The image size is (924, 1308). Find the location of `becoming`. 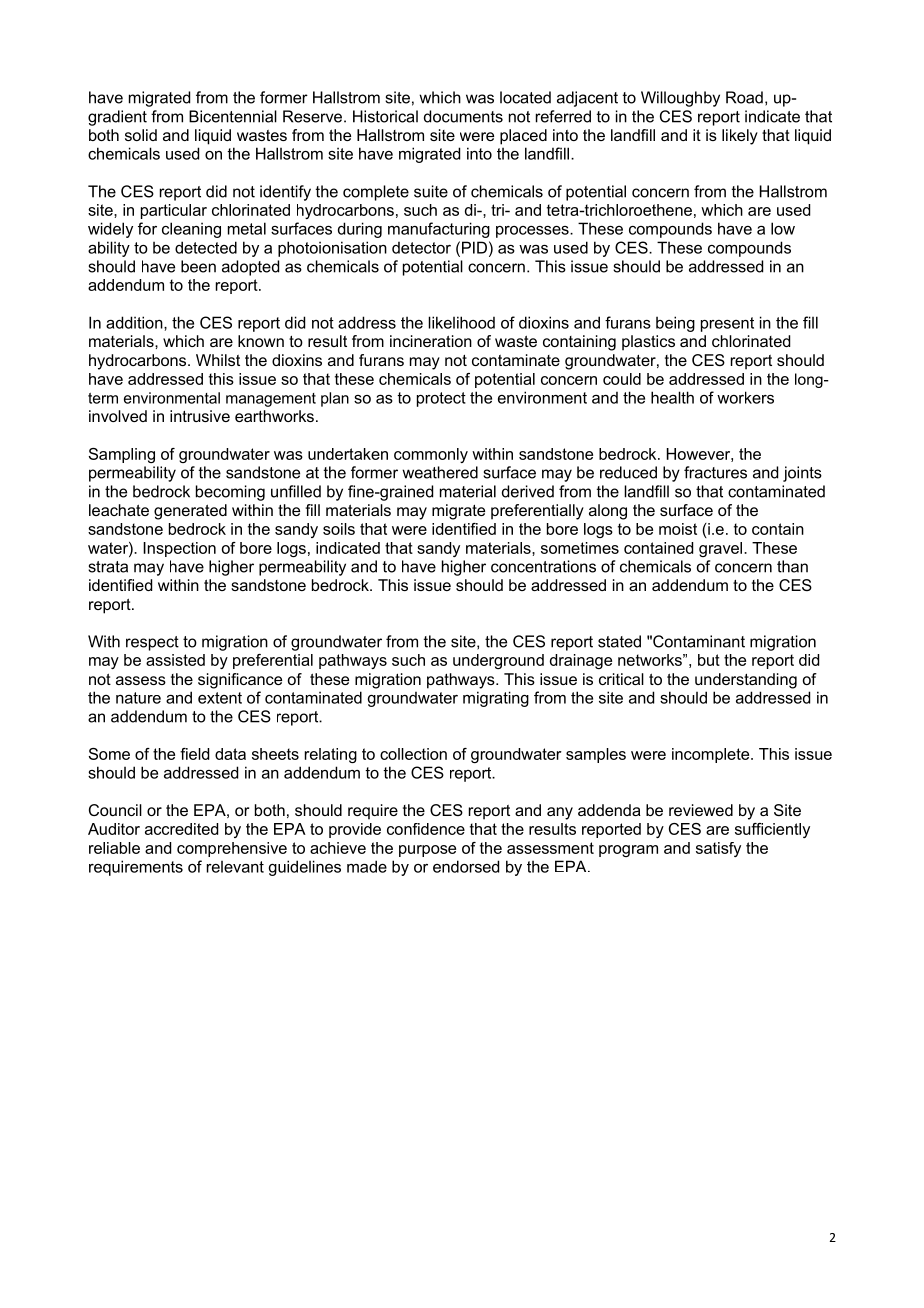

becoming is located at coordinates (230, 493).
